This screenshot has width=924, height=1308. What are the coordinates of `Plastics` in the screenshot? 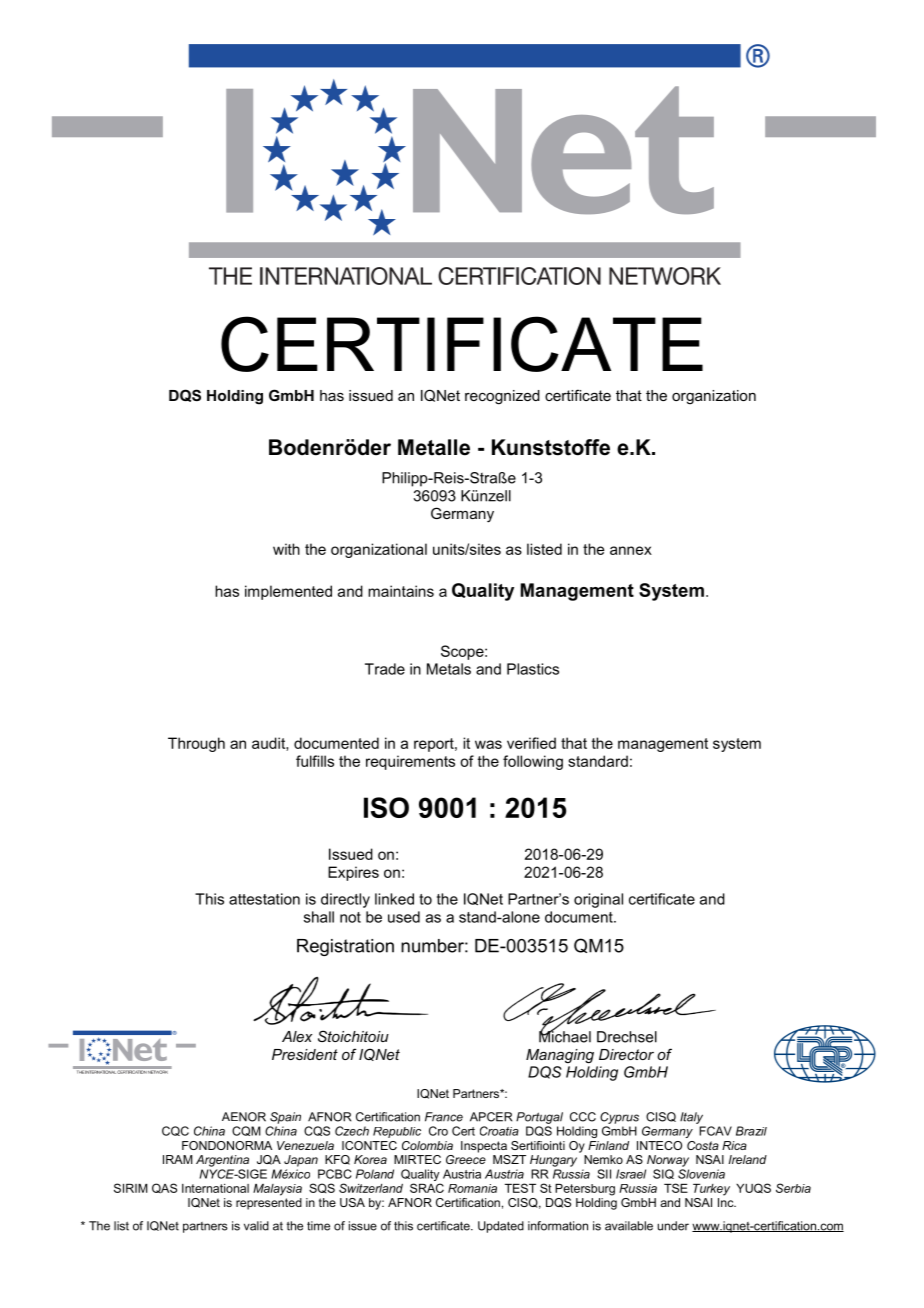 It's located at (533, 669).
